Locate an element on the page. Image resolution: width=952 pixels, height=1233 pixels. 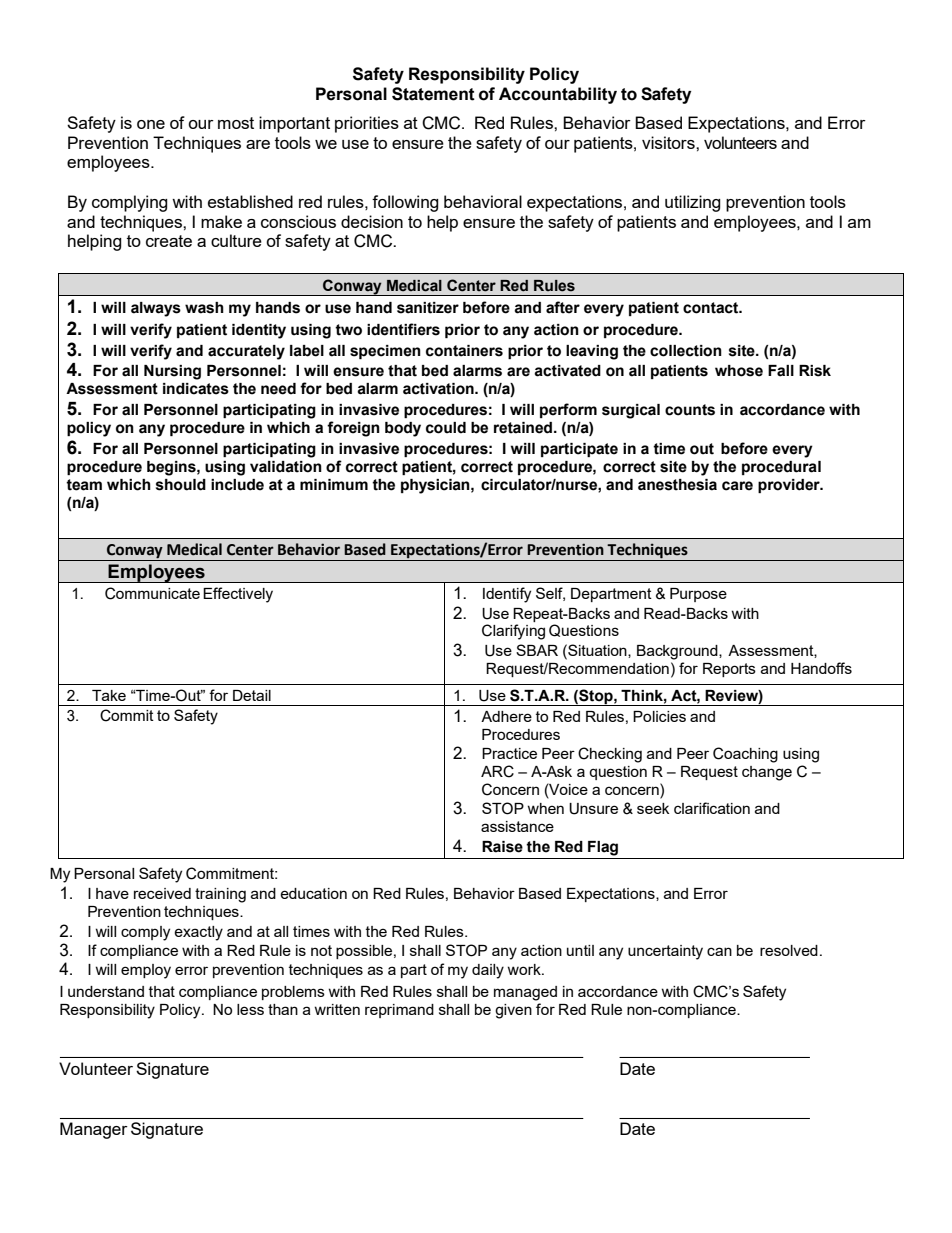
can is located at coordinates (719, 951).
